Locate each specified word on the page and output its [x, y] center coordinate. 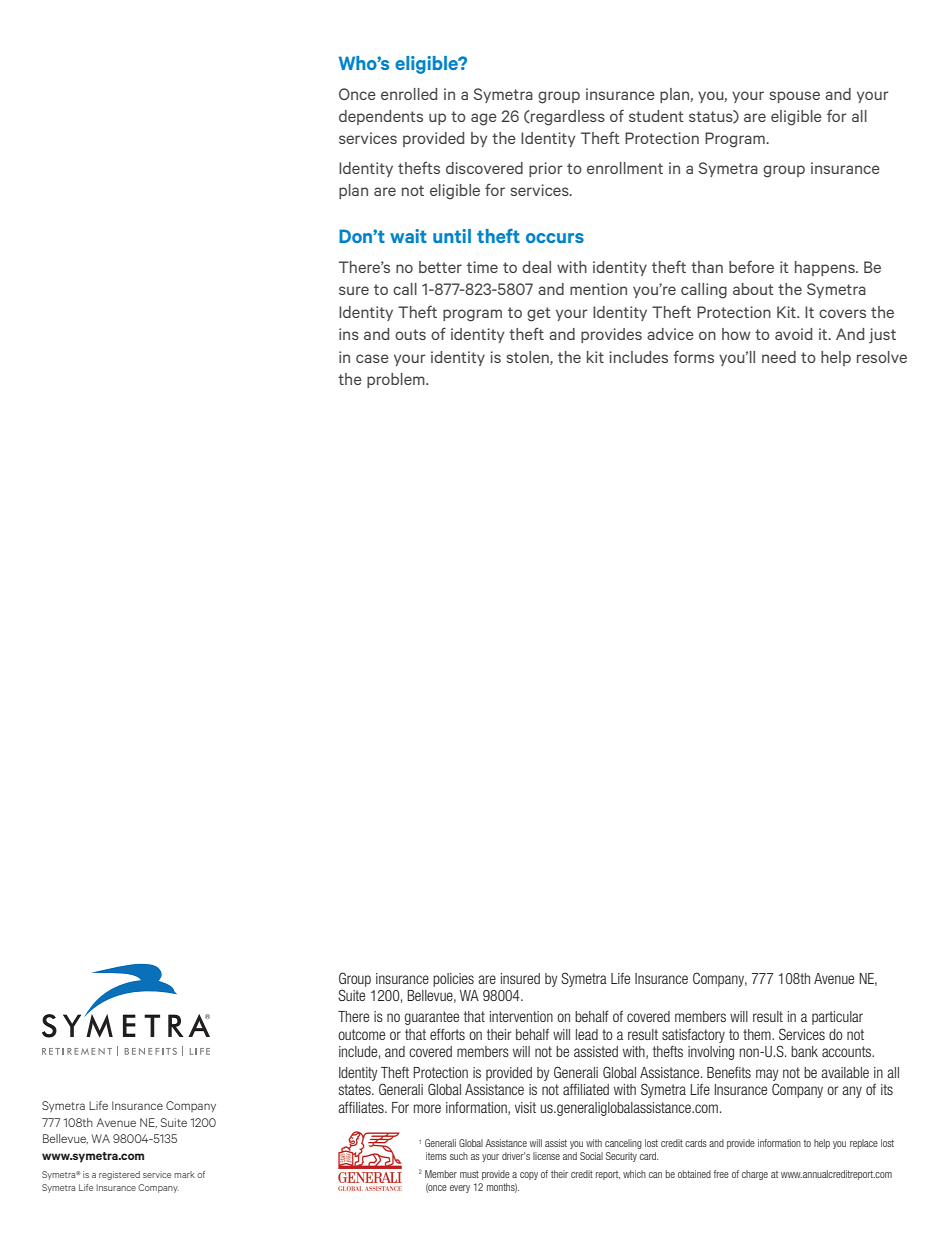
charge [755, 1175]
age [484, 119]
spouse [795, 97]
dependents [381, 117]
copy [529, 1176]
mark [184, 1174]
